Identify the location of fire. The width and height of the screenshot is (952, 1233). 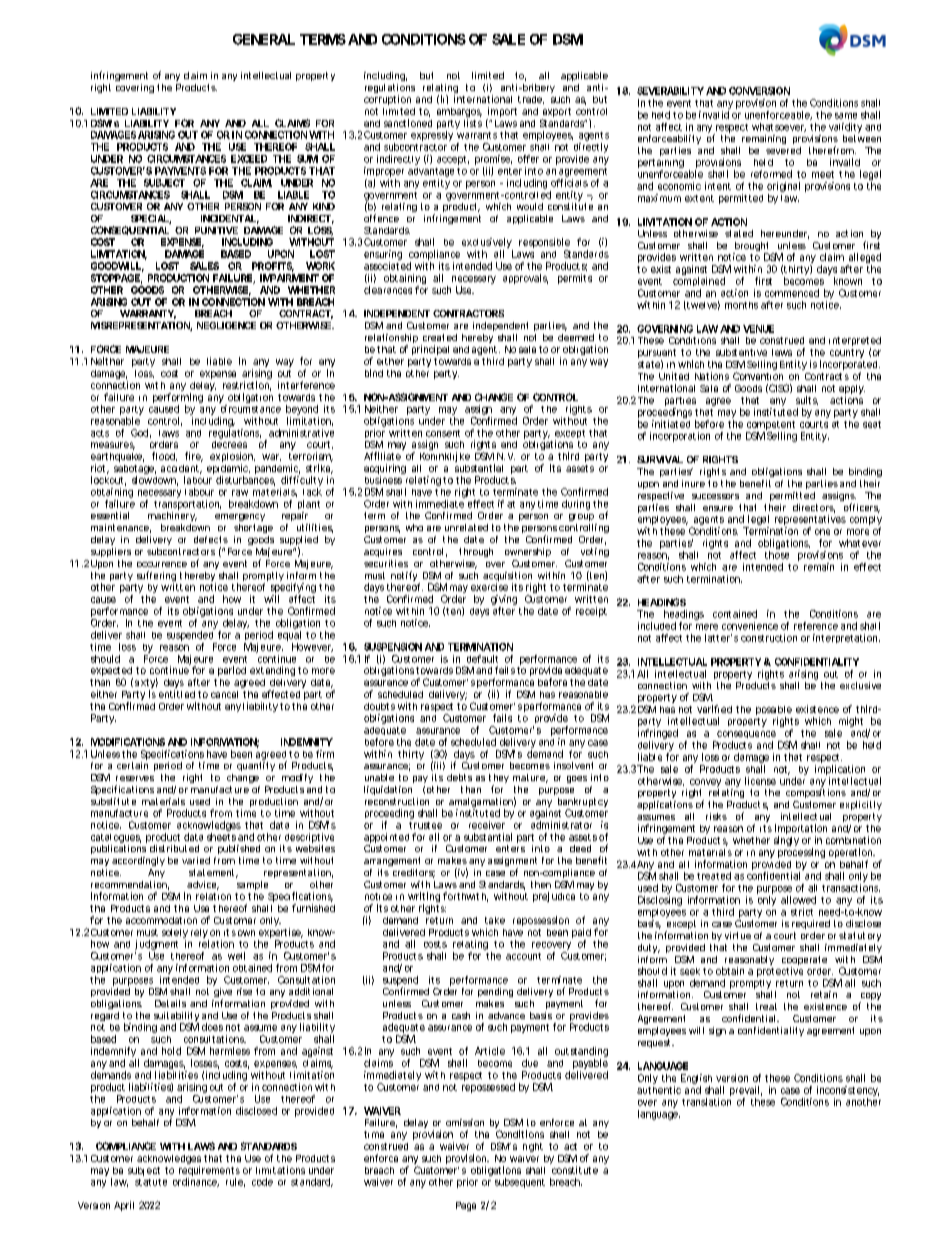
(194, 457).
